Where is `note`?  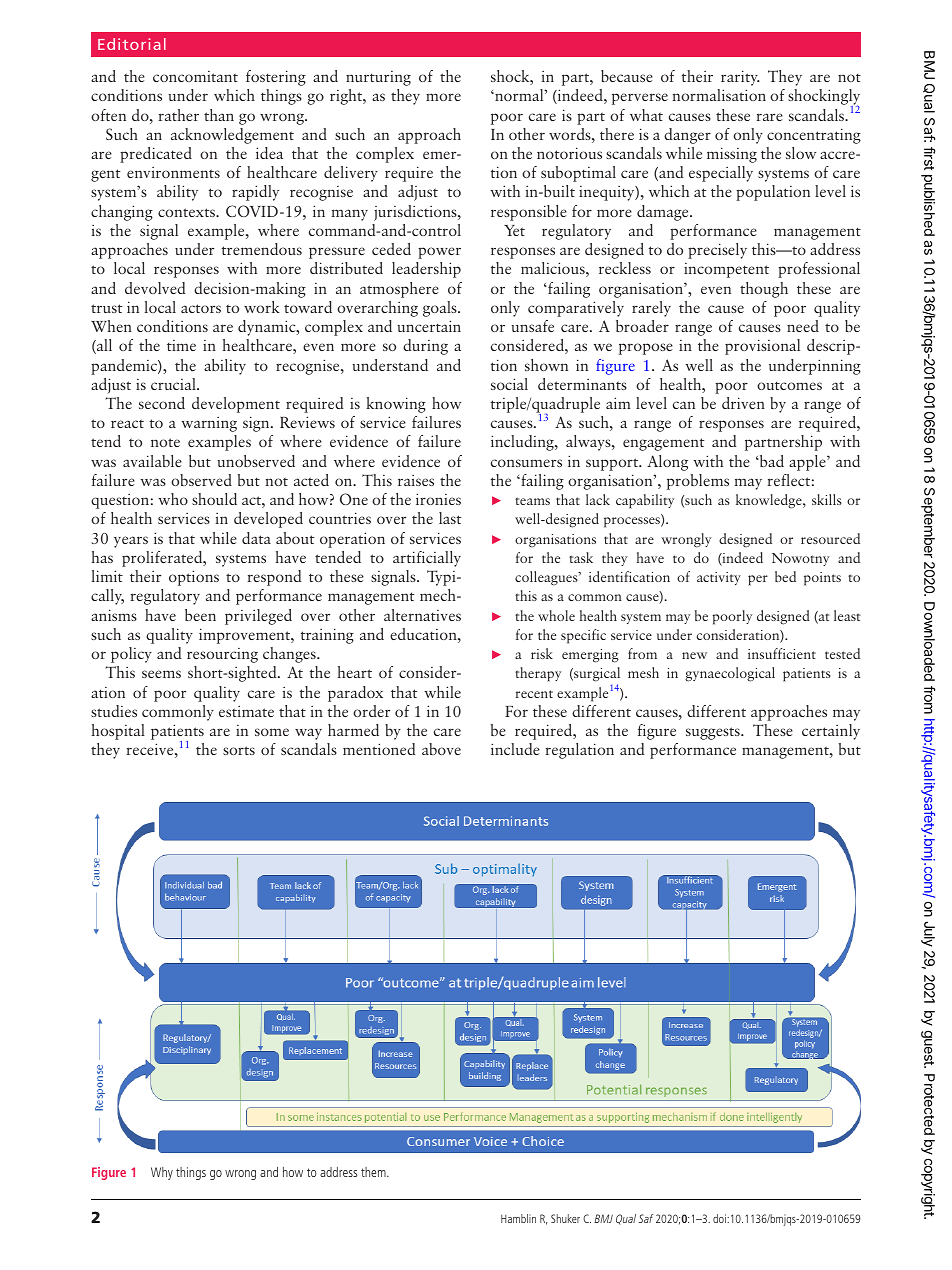 note is located at coordinates (165, 442).
